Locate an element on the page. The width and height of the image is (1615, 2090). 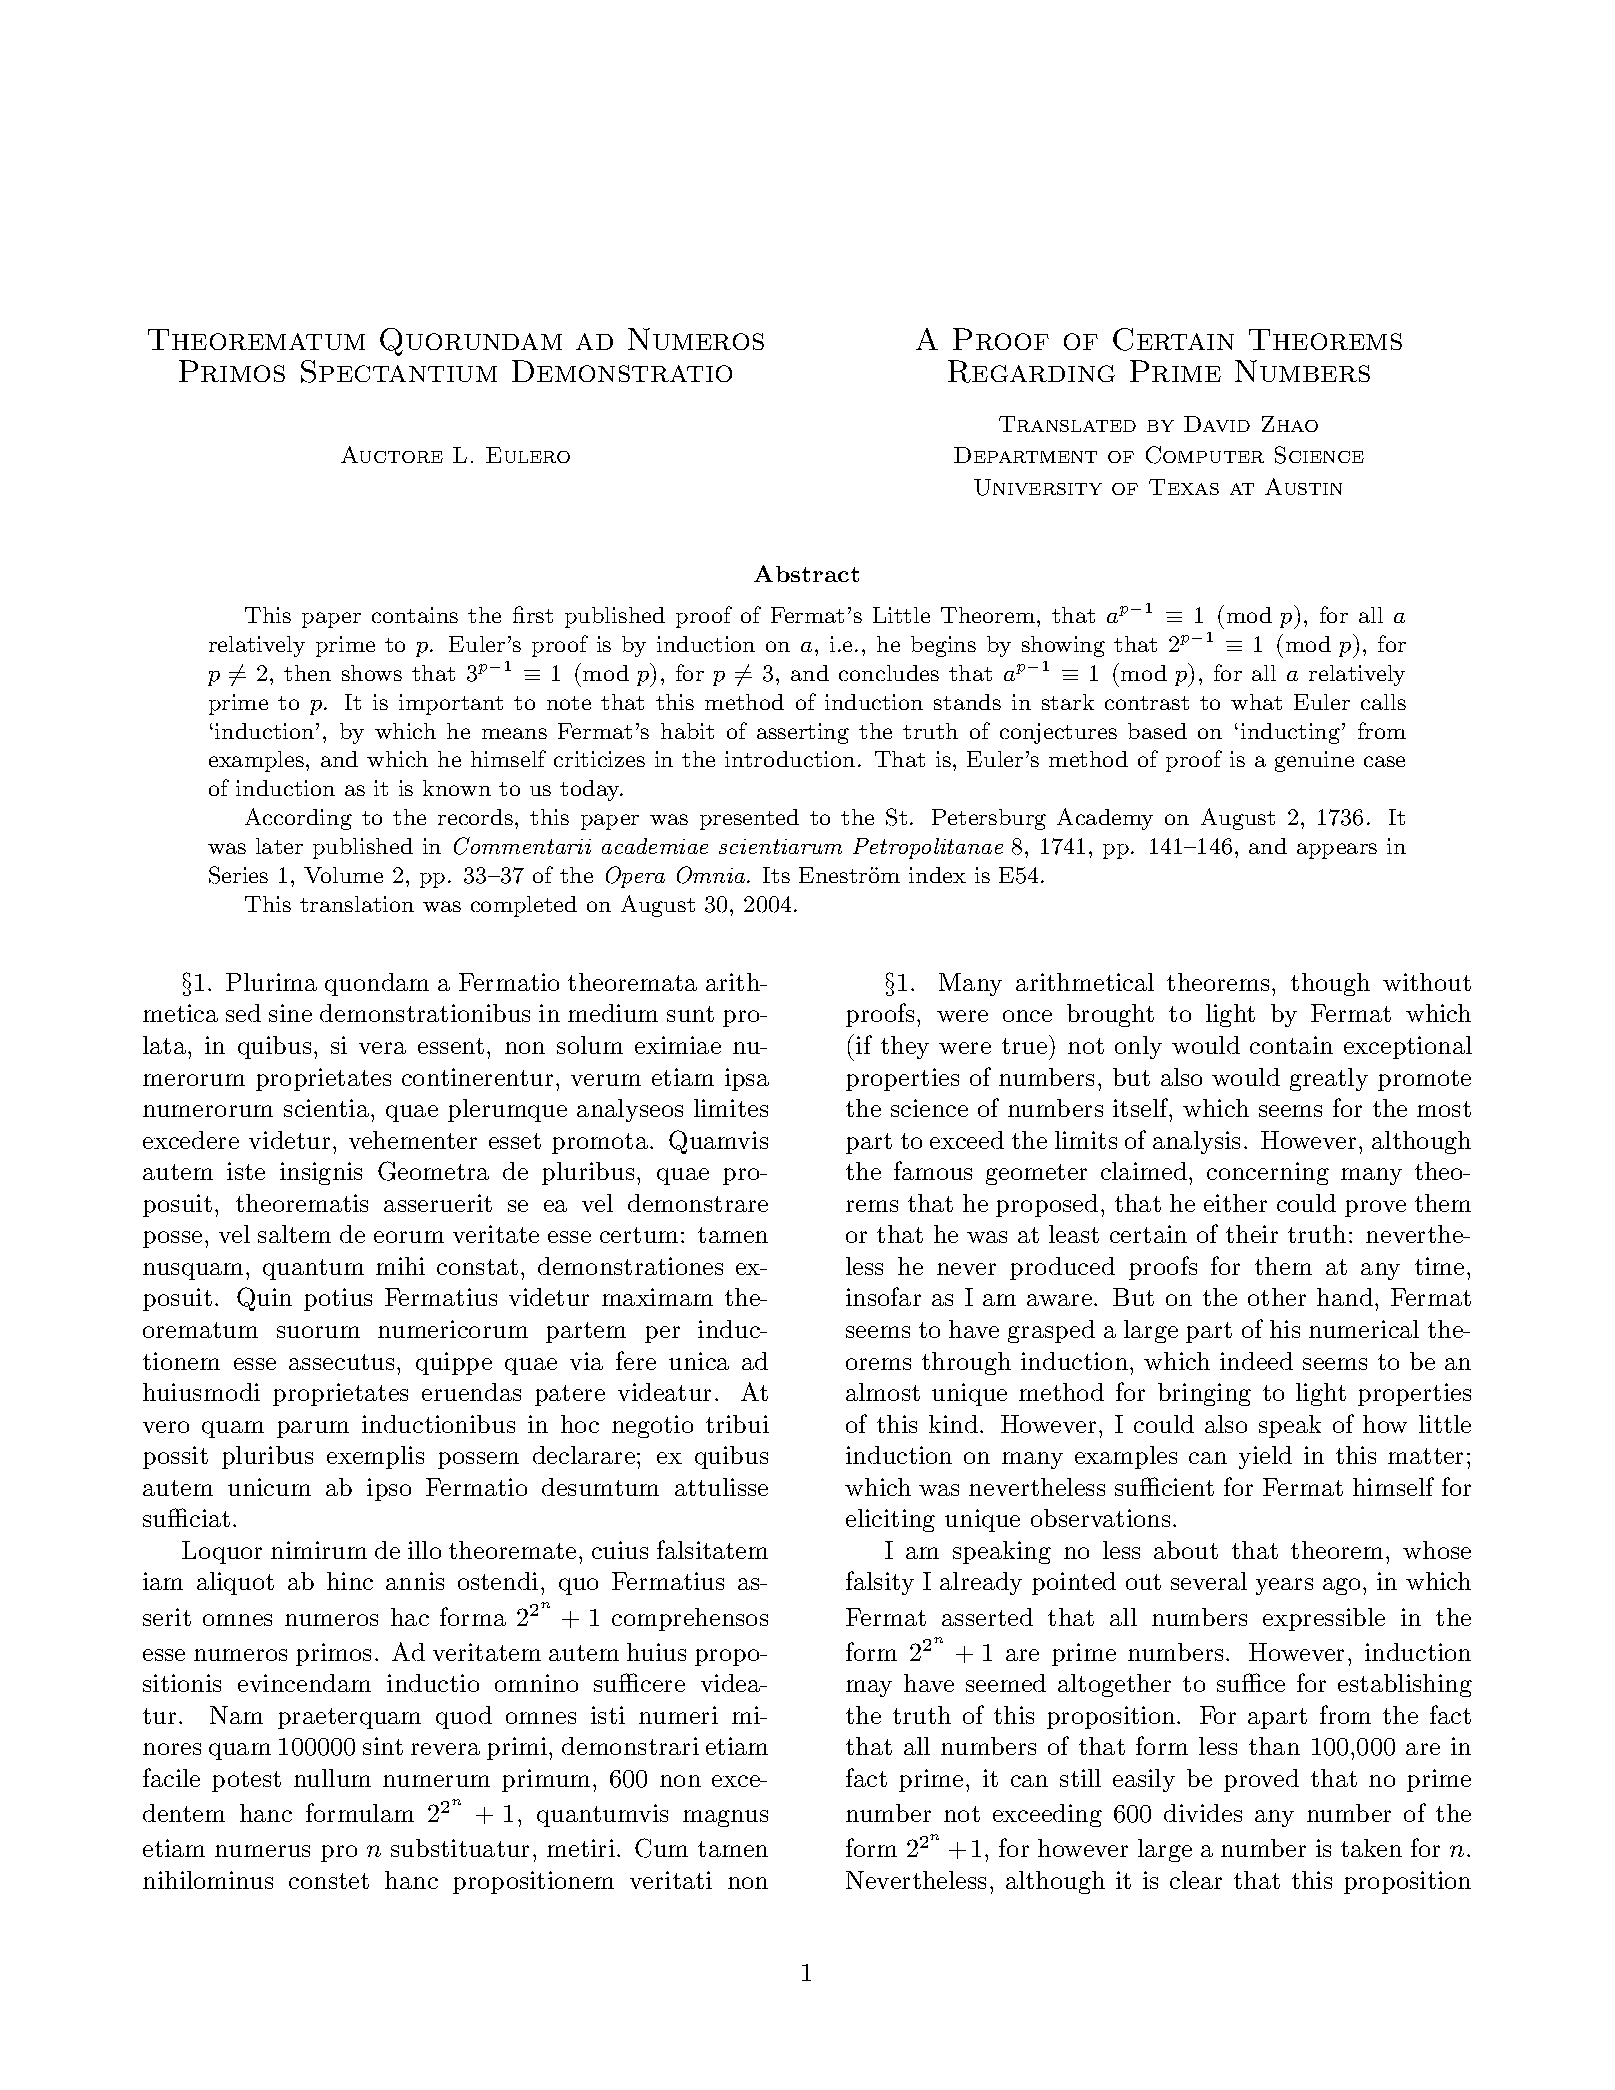
magnus is located at coordinates (725, 1818).
